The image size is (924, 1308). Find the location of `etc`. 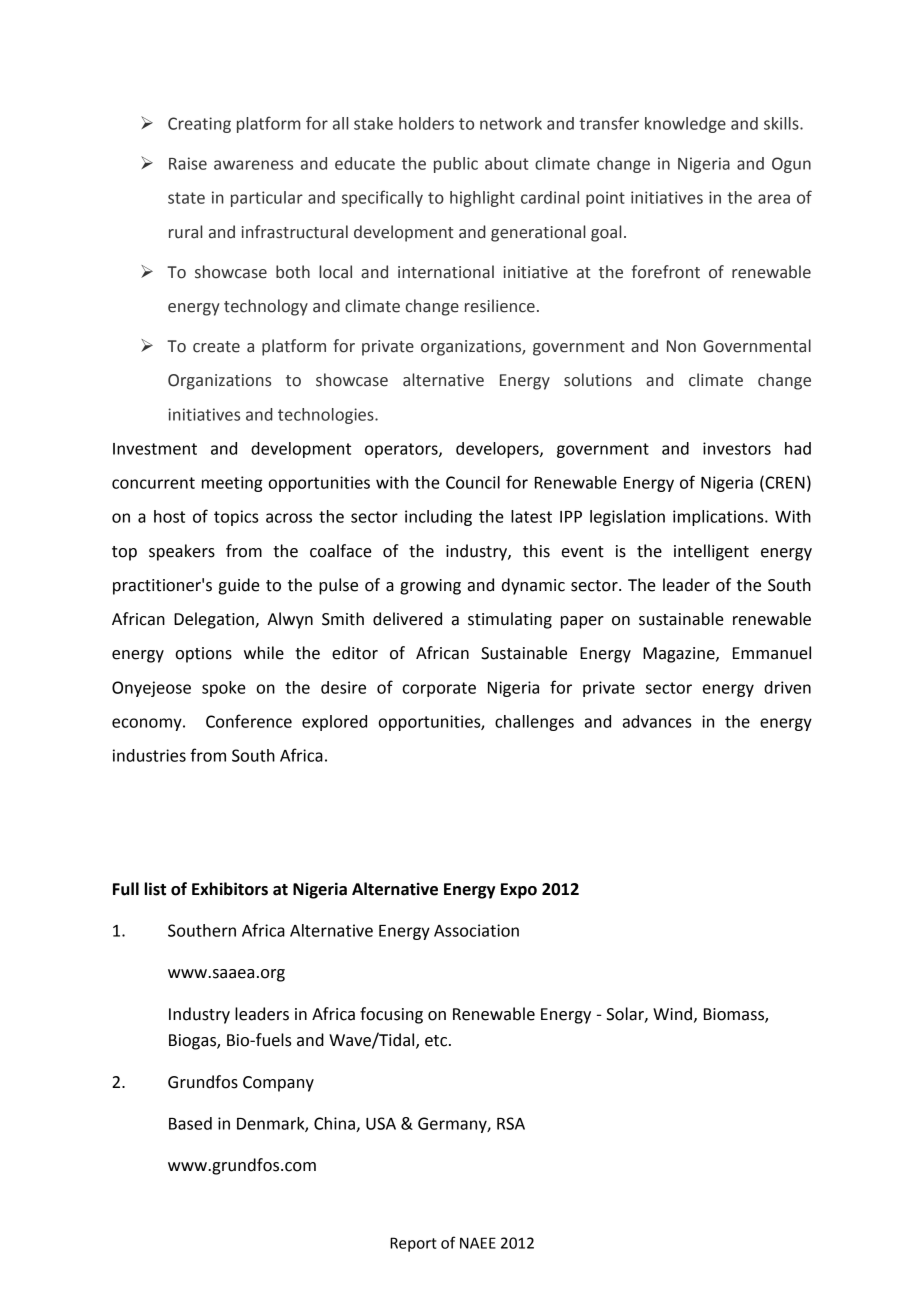

etc is located at coordinates (437, 1041).
